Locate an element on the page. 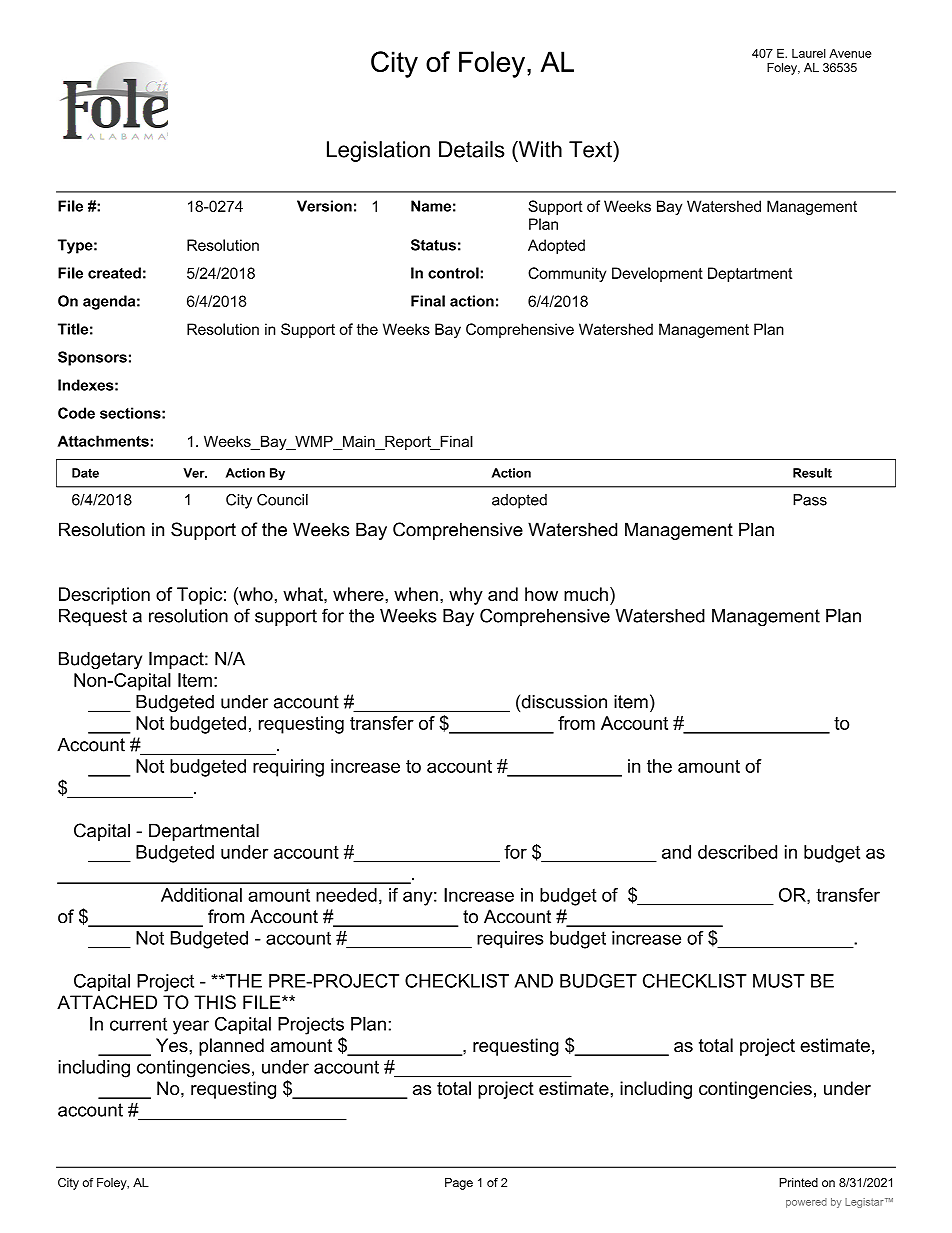 The width and height of the document is (952, 1233). described is located at coordinates (737, 852).
